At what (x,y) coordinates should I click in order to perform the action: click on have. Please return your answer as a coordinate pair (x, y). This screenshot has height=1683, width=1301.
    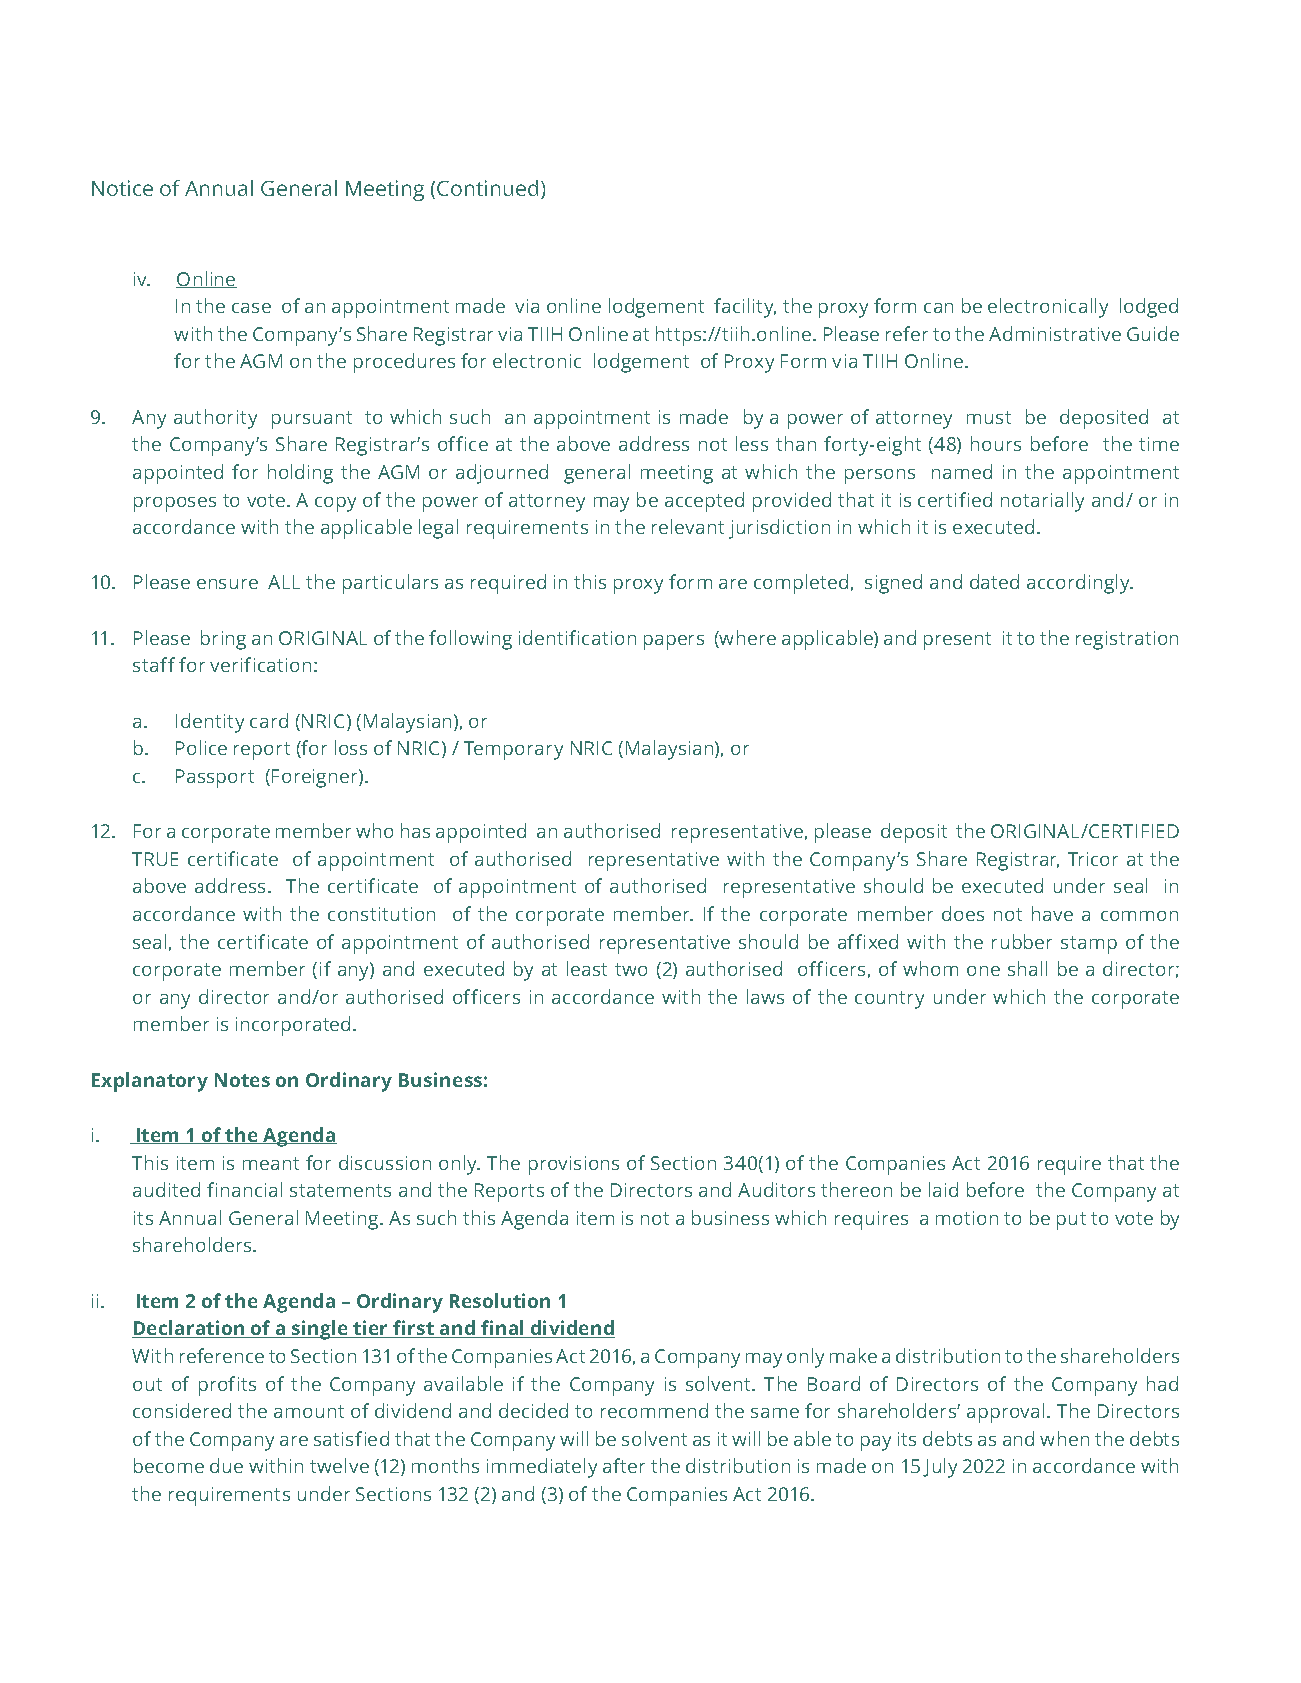
    Looking at the image, I should click on (1052, 913).
